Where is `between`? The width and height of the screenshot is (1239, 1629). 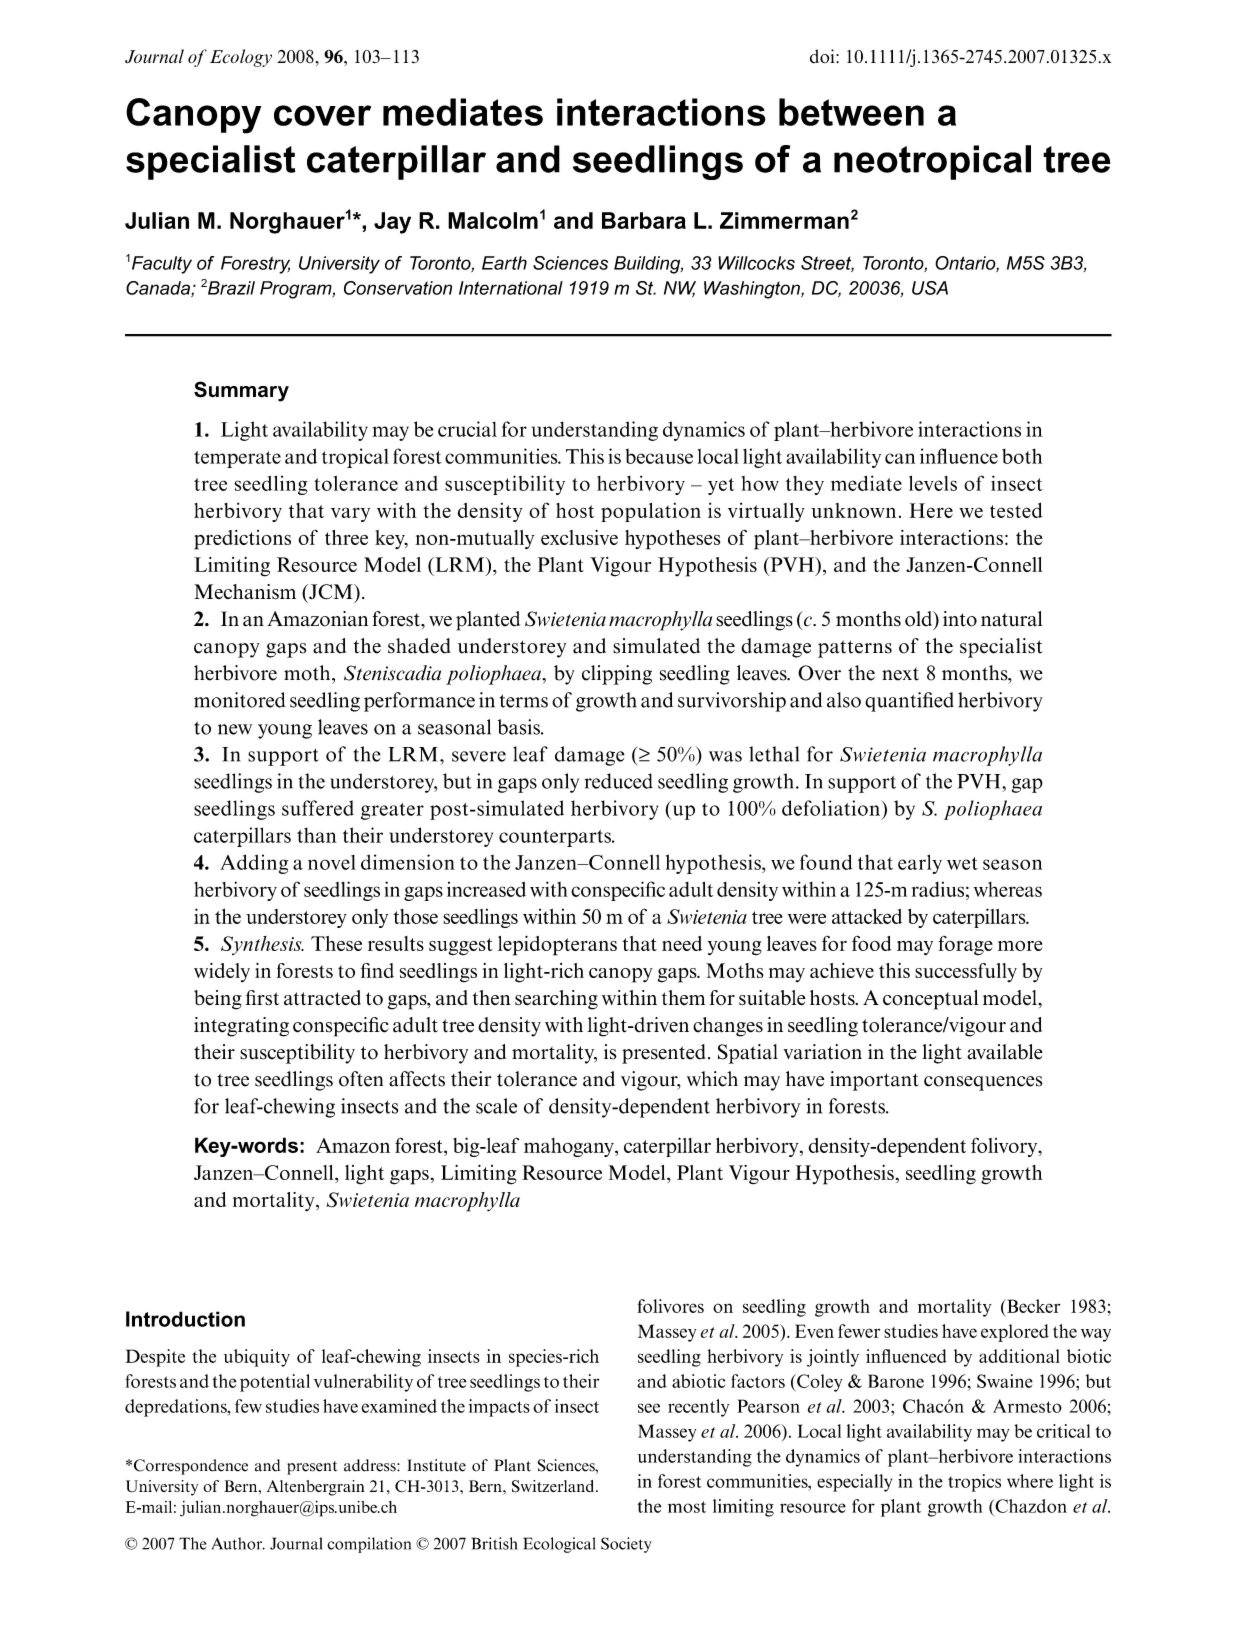 between is located at coordinates (851, 112).
